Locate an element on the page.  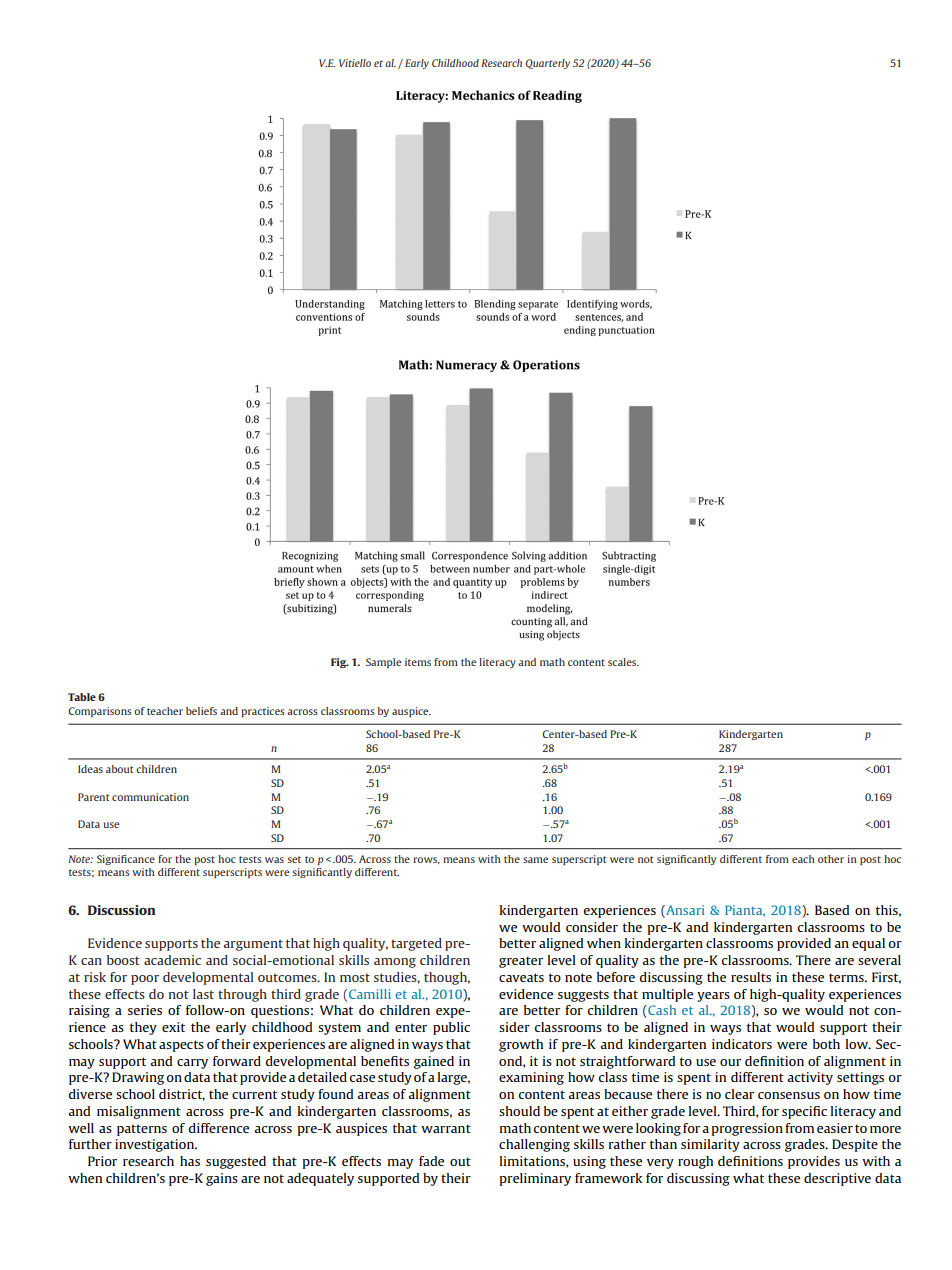
other is located at coordinates (831, 859).
